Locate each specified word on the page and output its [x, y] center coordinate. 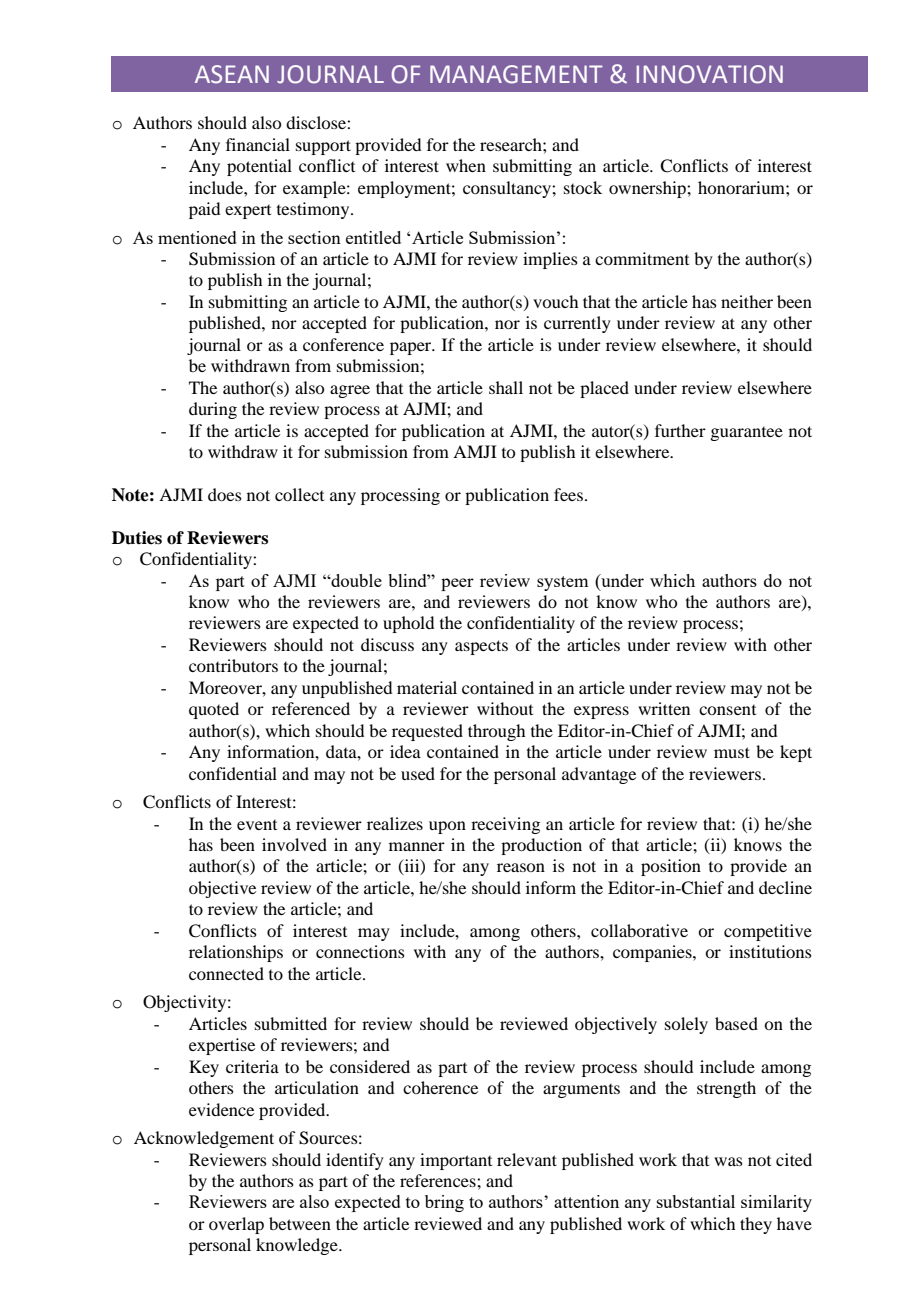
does [225, 494]
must [732, 752]
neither [747, 301]
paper [412, 348]
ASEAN [232, 74]
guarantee [746, 434]
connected [226, 973]
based [736, 1023]
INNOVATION [710, 74]
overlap [236, 1225]
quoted [214, 710]
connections [360, 951]
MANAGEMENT [516, 74]
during [213, 410]
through [496, 732]
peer [457, 584]
